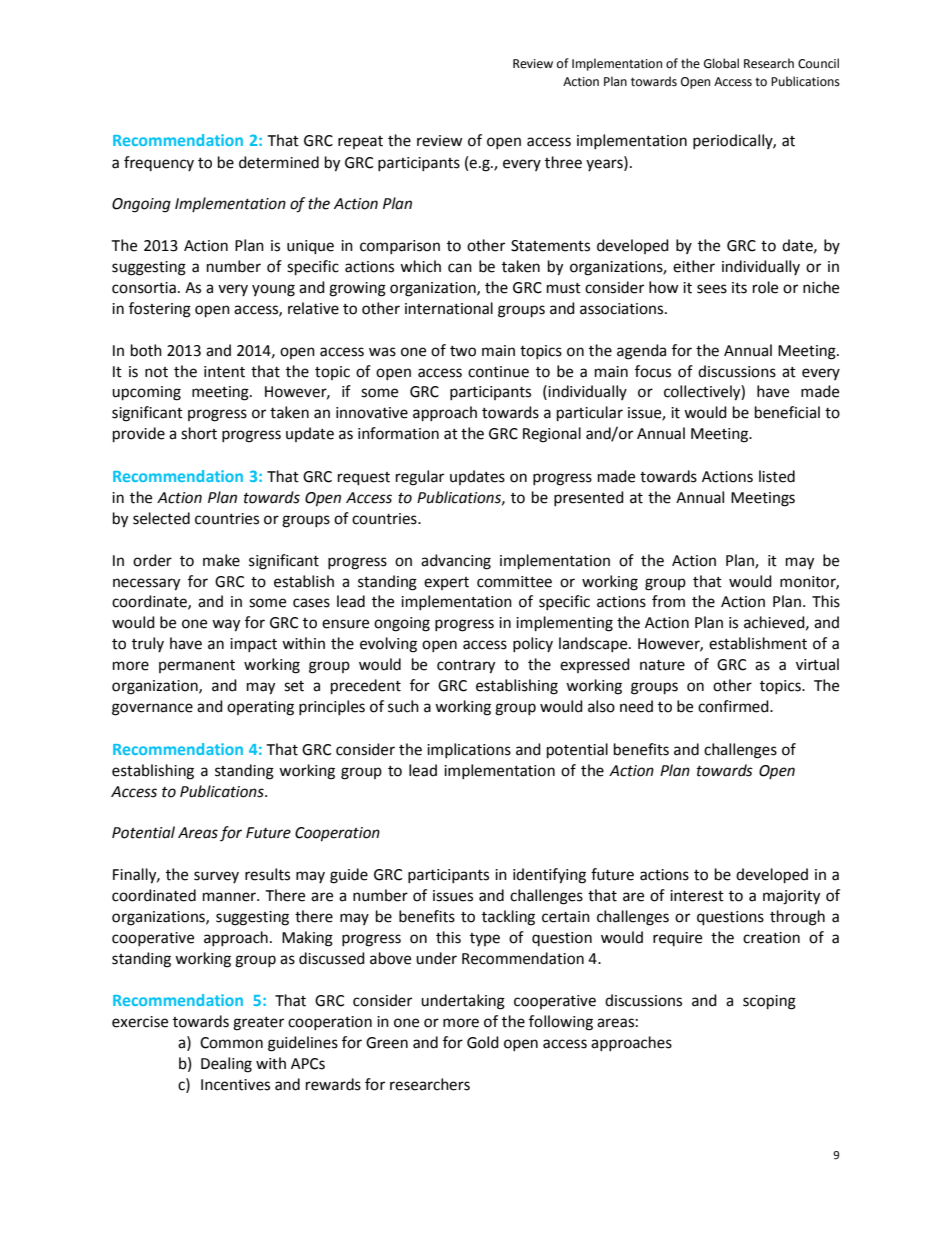 The width and height of the image is (952, 1233). I want to click on determined, so click(279, 162).
